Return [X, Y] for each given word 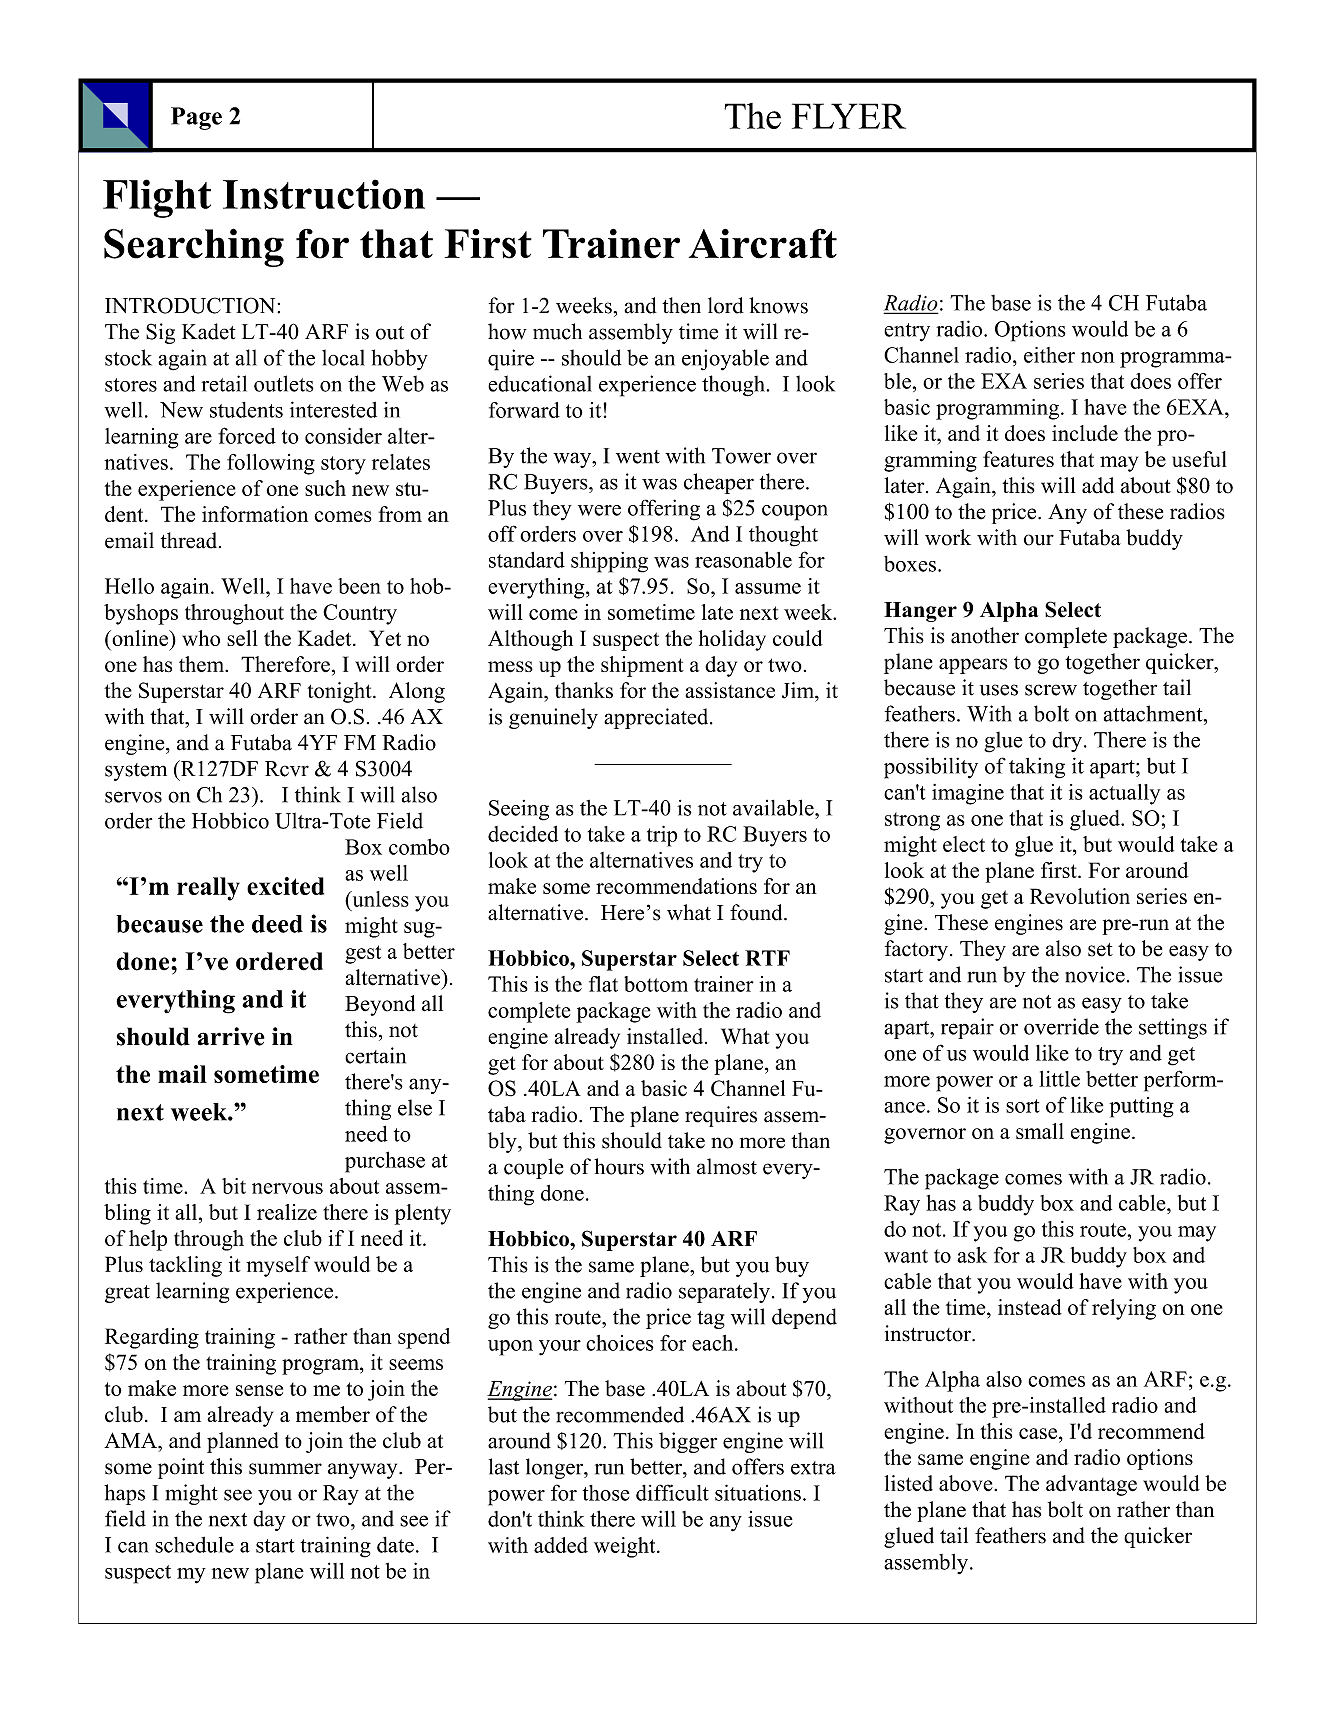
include [1085, 433]
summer [285, 1469]
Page [196, 118]
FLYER [849, 116]
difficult [672, 1492]
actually [1124, 794]
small [1040, 1131]
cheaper [719, 483]
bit [234, 1186]
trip [662, 836]
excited [285, 886]
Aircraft [763, 243]
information [255, 514]
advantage [1091, 1485]
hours [619, 1166]
